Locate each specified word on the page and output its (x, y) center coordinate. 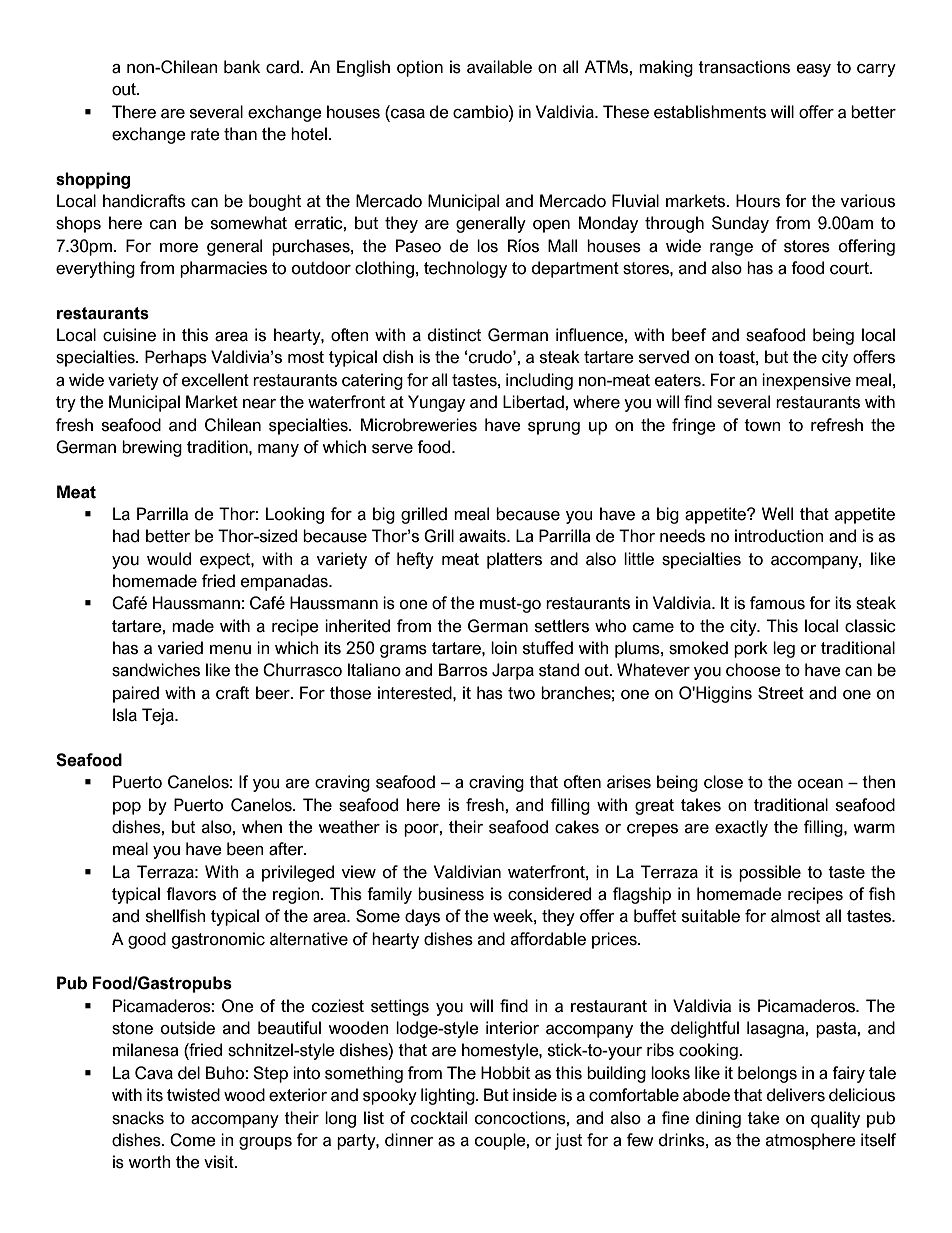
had (126, 536)
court (850, 268)
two (521, 693)
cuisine (129, 335)
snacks (138, 1118)
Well (777, 514)
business (451, 894)
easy (814, 70)
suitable (711, 916)
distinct (454, 335)
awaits (483, 536)
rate (205, 134)
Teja (159, 716)
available (499, 67)
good (147, 940)
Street (781, 693)
